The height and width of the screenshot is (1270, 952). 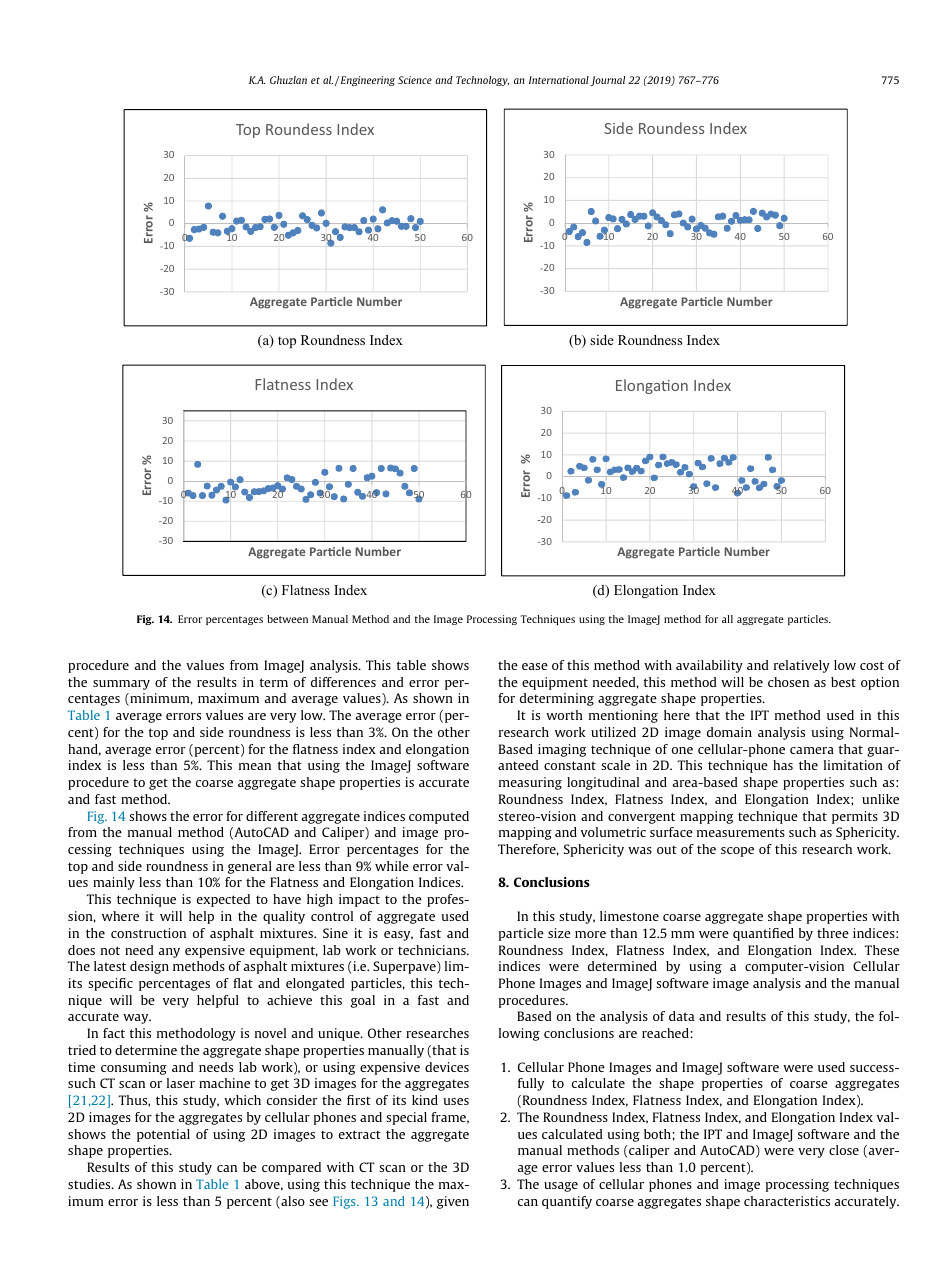 What do you see at coordinates (741, 832) in the screenshot?
I see `measurements` at bounding box center [741, 832].
